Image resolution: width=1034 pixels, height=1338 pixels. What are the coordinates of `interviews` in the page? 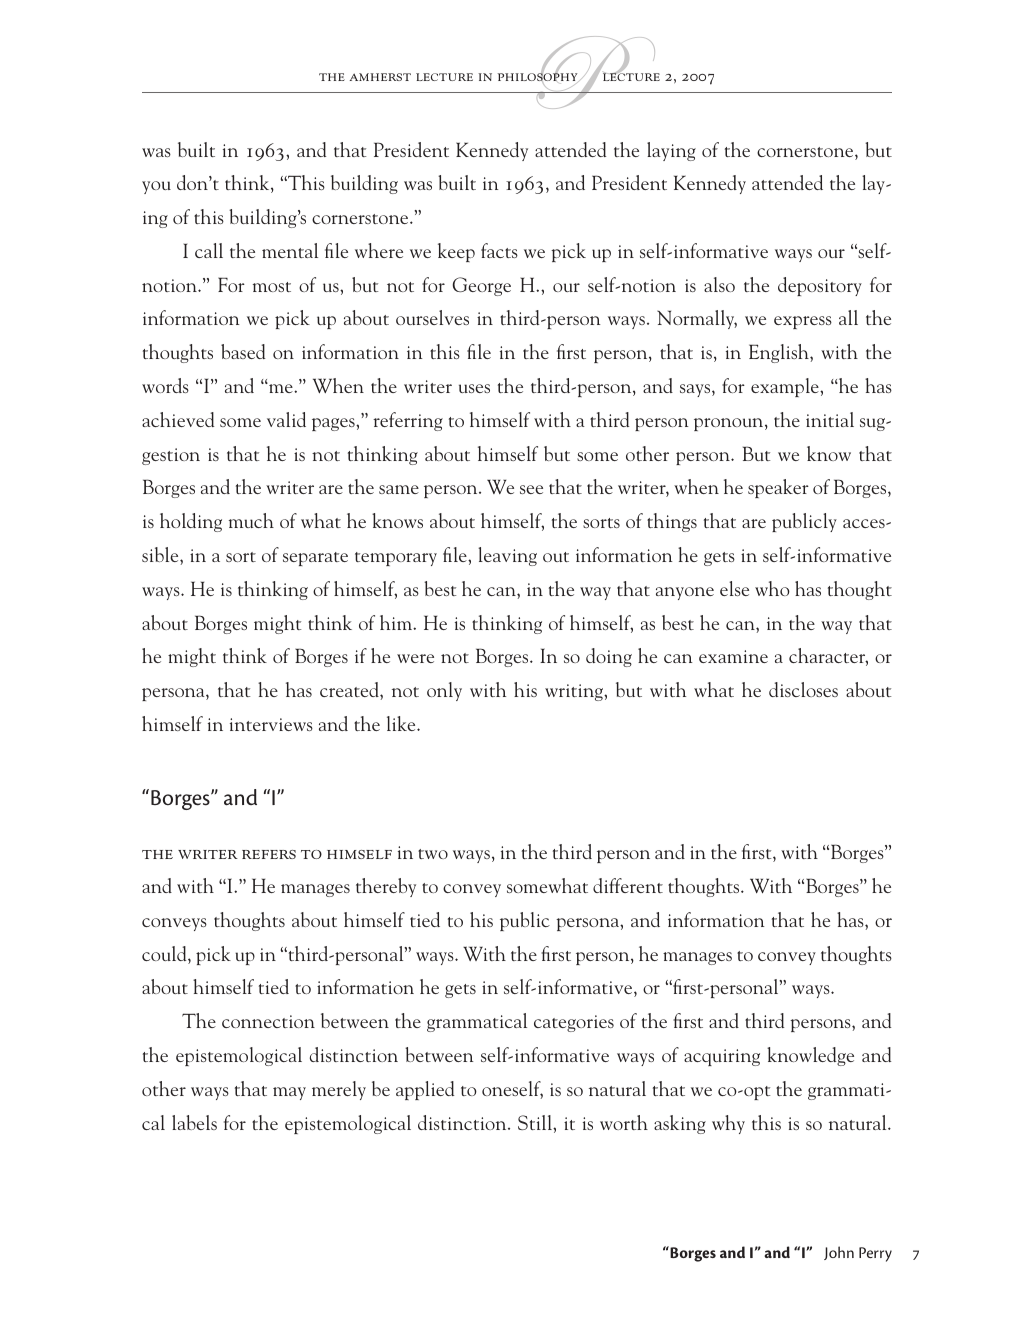 It's located at (271, 724).
